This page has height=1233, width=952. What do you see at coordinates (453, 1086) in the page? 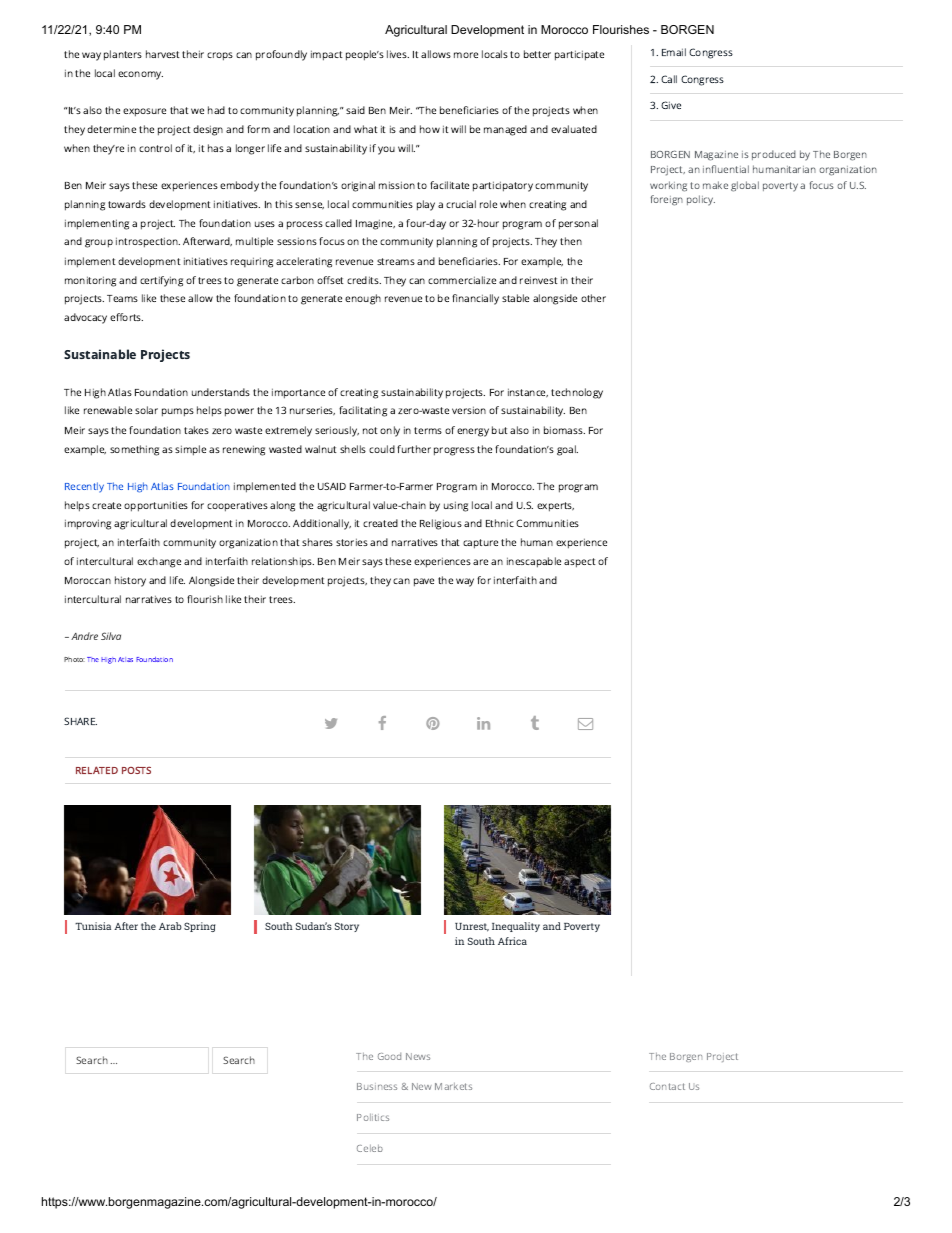
I see `Markets` at bounding box center [453, 1086].
